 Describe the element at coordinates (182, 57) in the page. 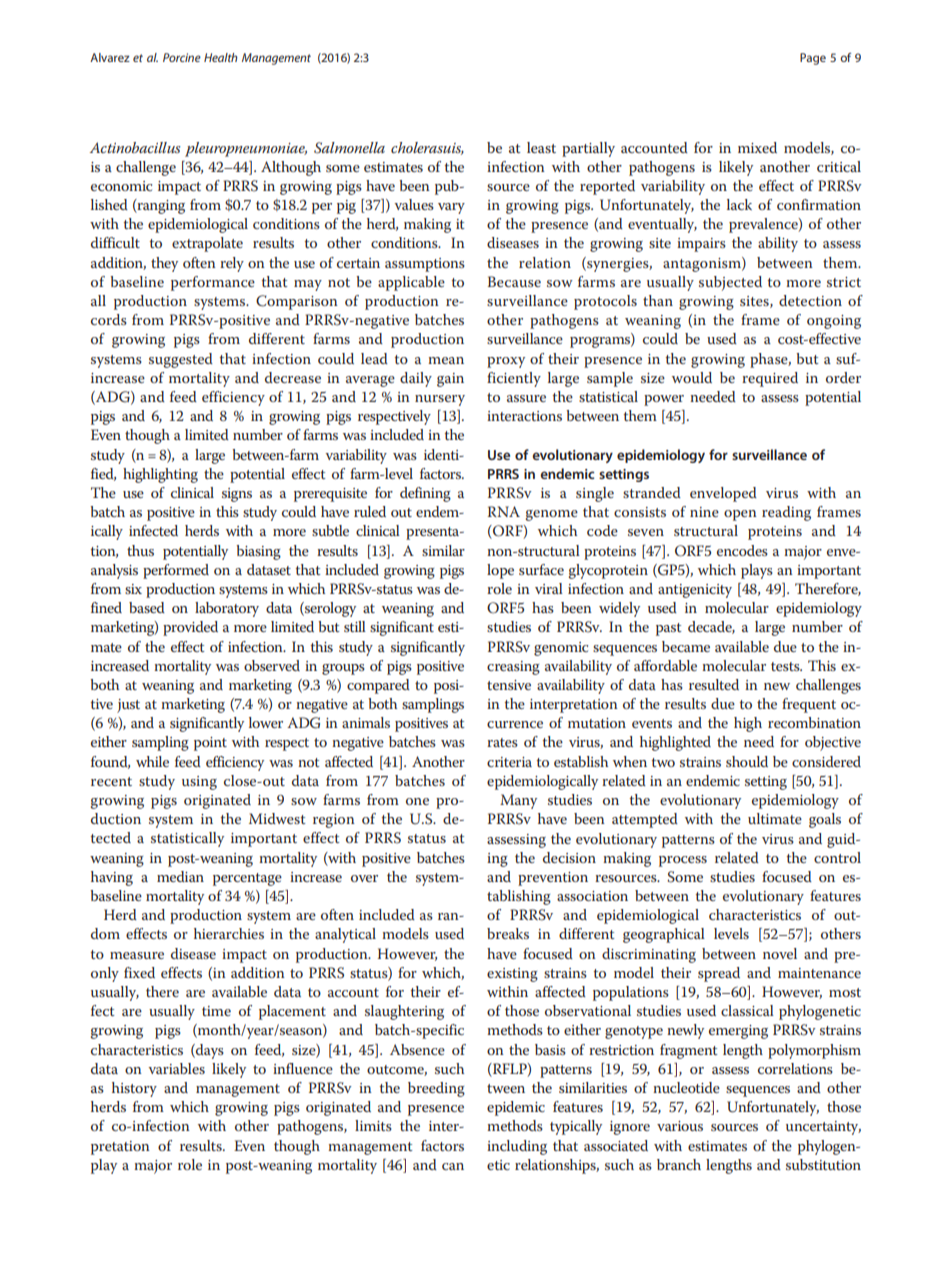

I see `Porcine` at that location.
